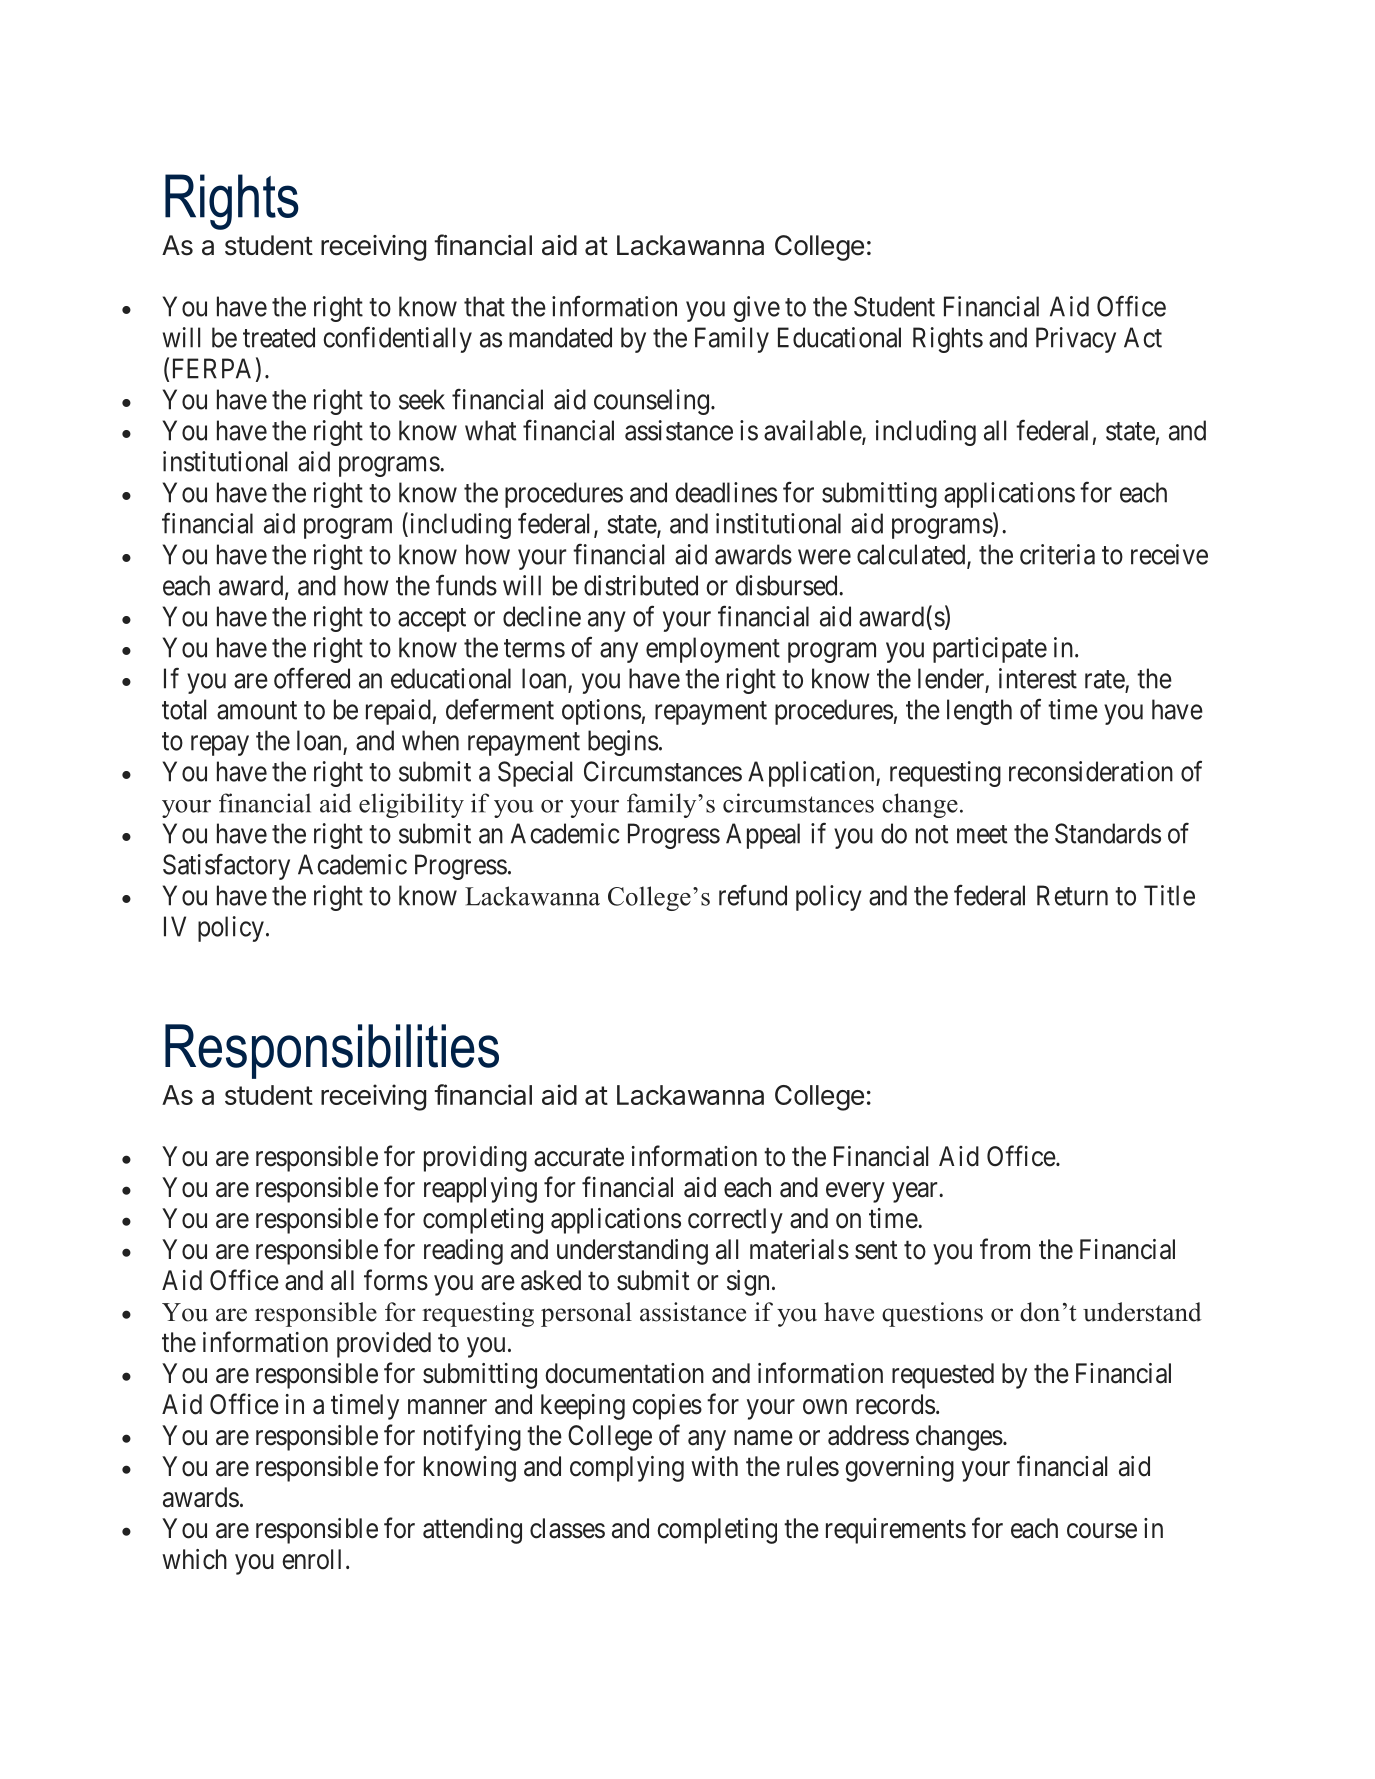 Image resolution: width=1375 pixels, height=1779 pixels. Describe the element at coordinates (257, 710) in the screenshot. I see `amount` at that location.
